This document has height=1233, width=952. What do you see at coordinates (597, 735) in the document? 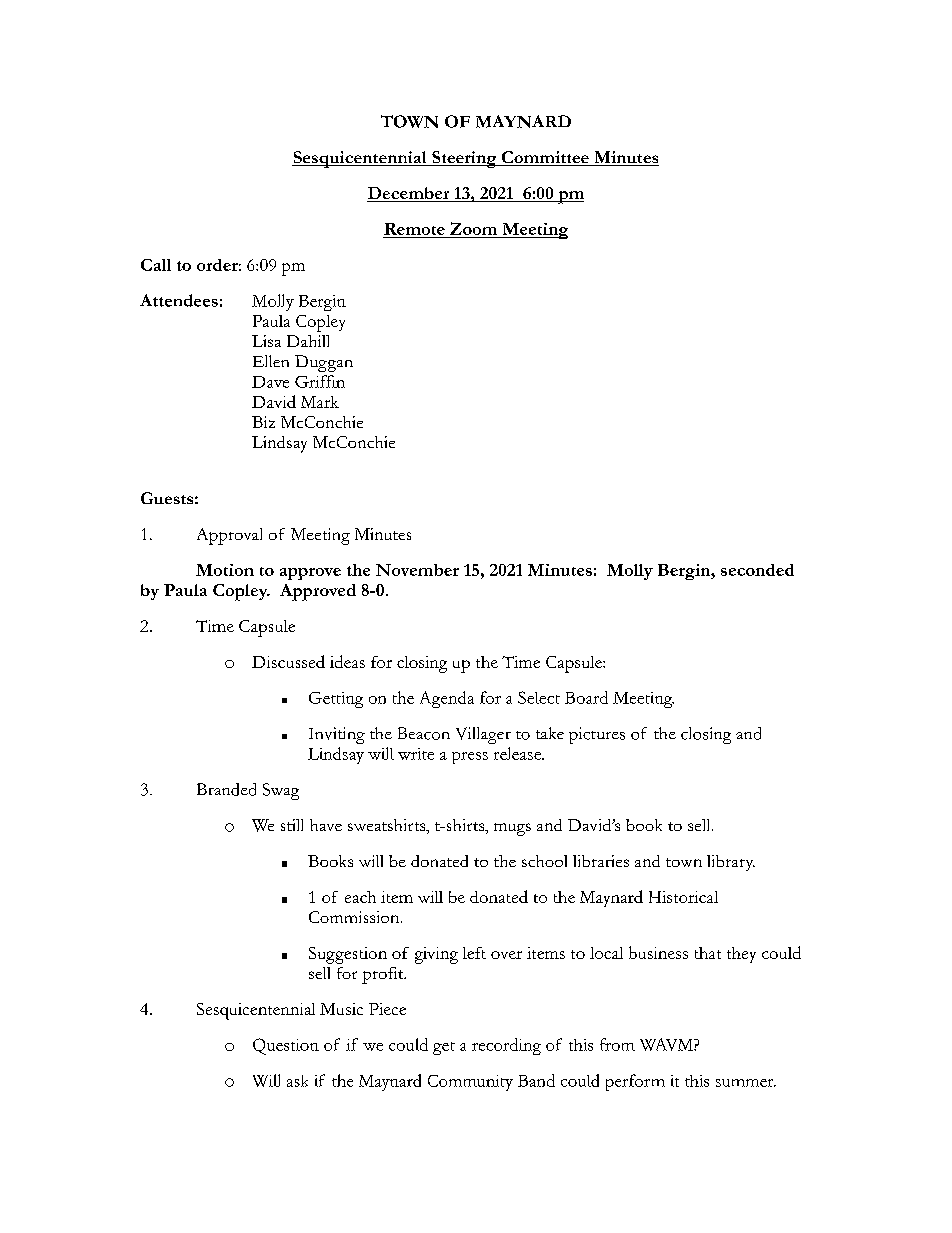
I see `pictures` at bounding box center [597, 735].
